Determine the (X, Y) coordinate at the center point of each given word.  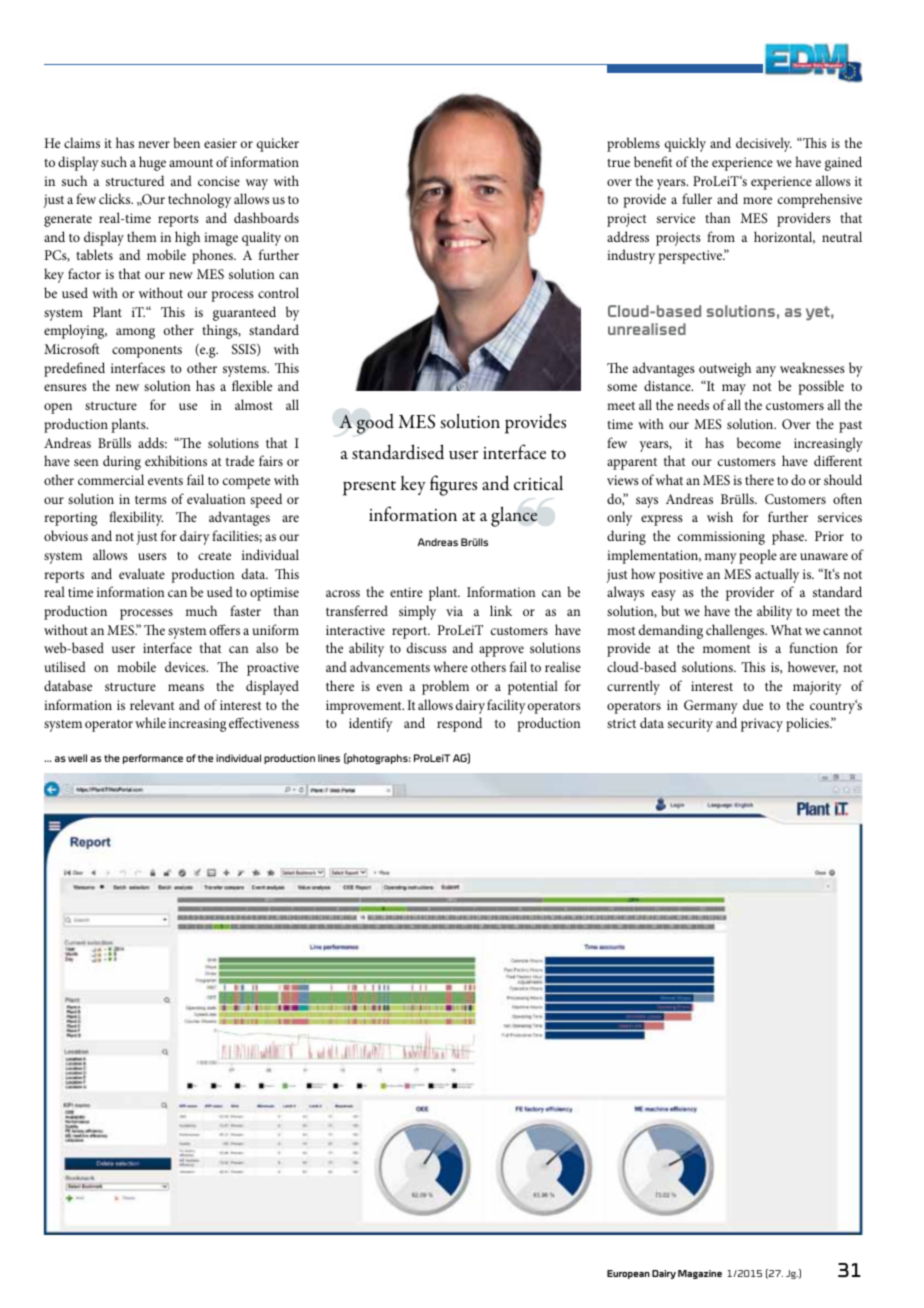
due (753, 704)
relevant (152, 704)
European (628, 1274)
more (757, 200)
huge (152, 163)
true (618, 163)
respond (459, 724)
